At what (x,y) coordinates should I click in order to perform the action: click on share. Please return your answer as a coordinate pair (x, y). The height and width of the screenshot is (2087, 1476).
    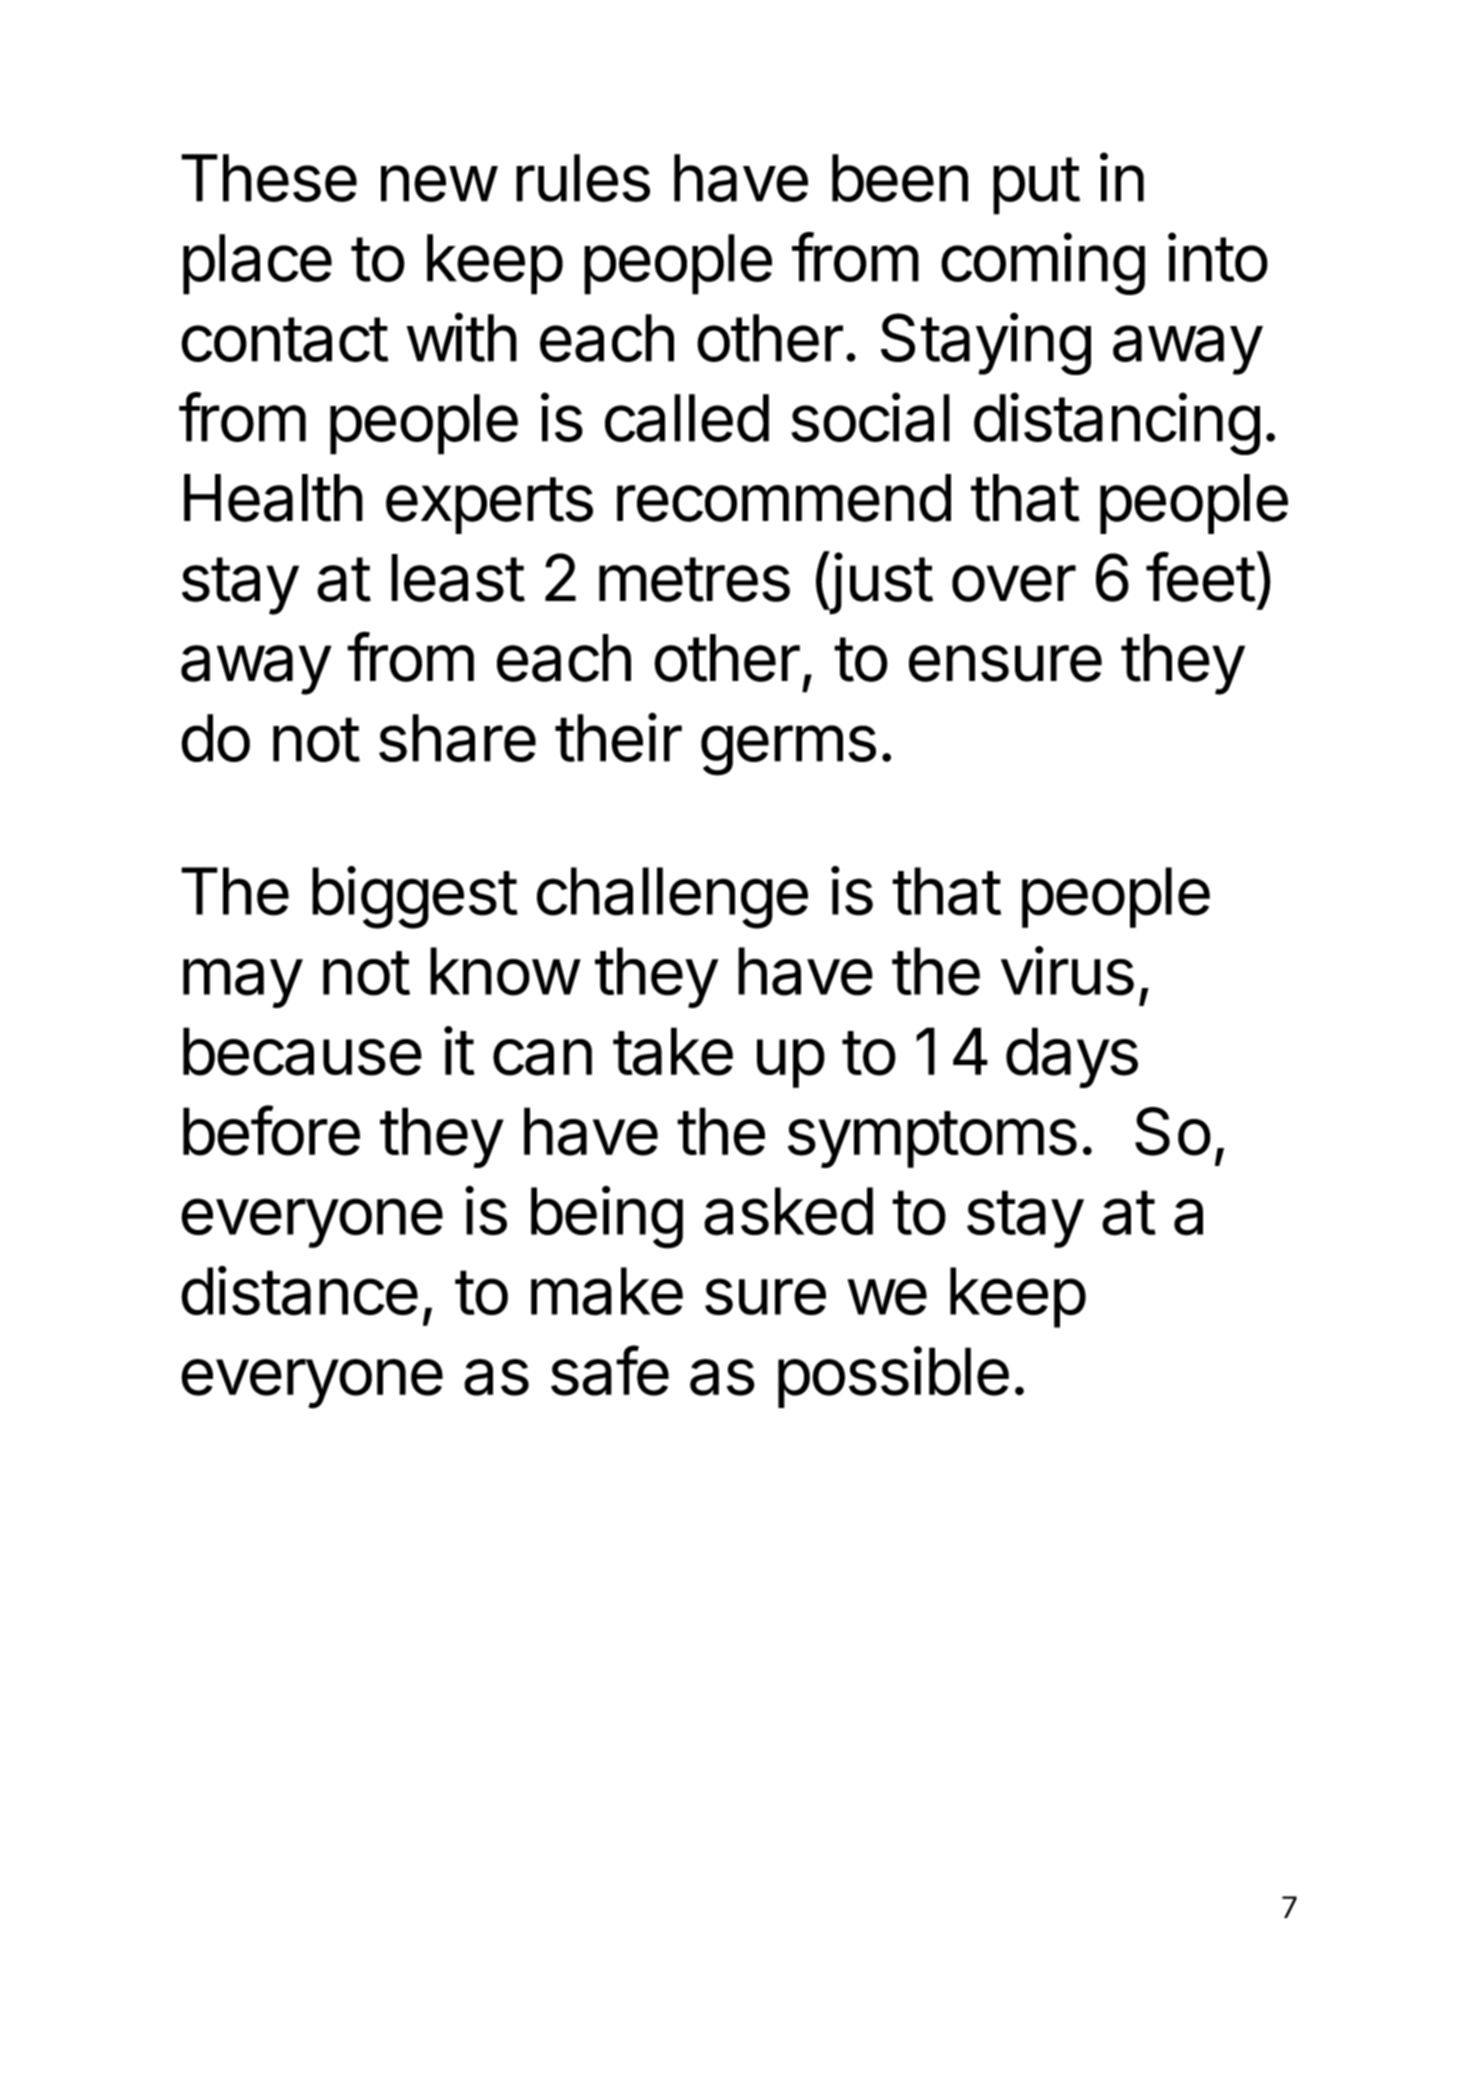
    Looking at the image, I should click on (457, 738).
